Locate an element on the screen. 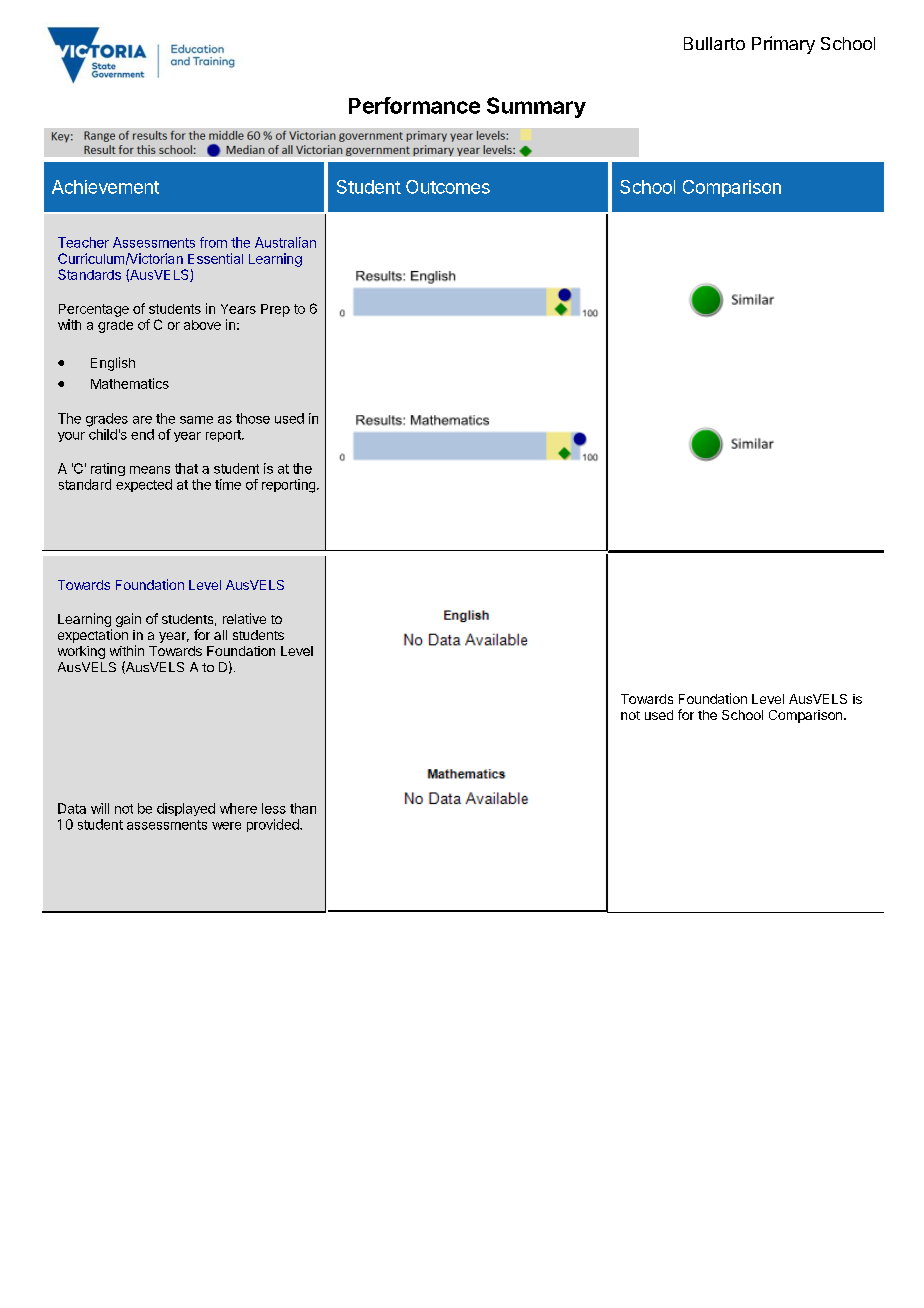 The image size is (924, 1308). Primary is located at coordinates (783, 45).
